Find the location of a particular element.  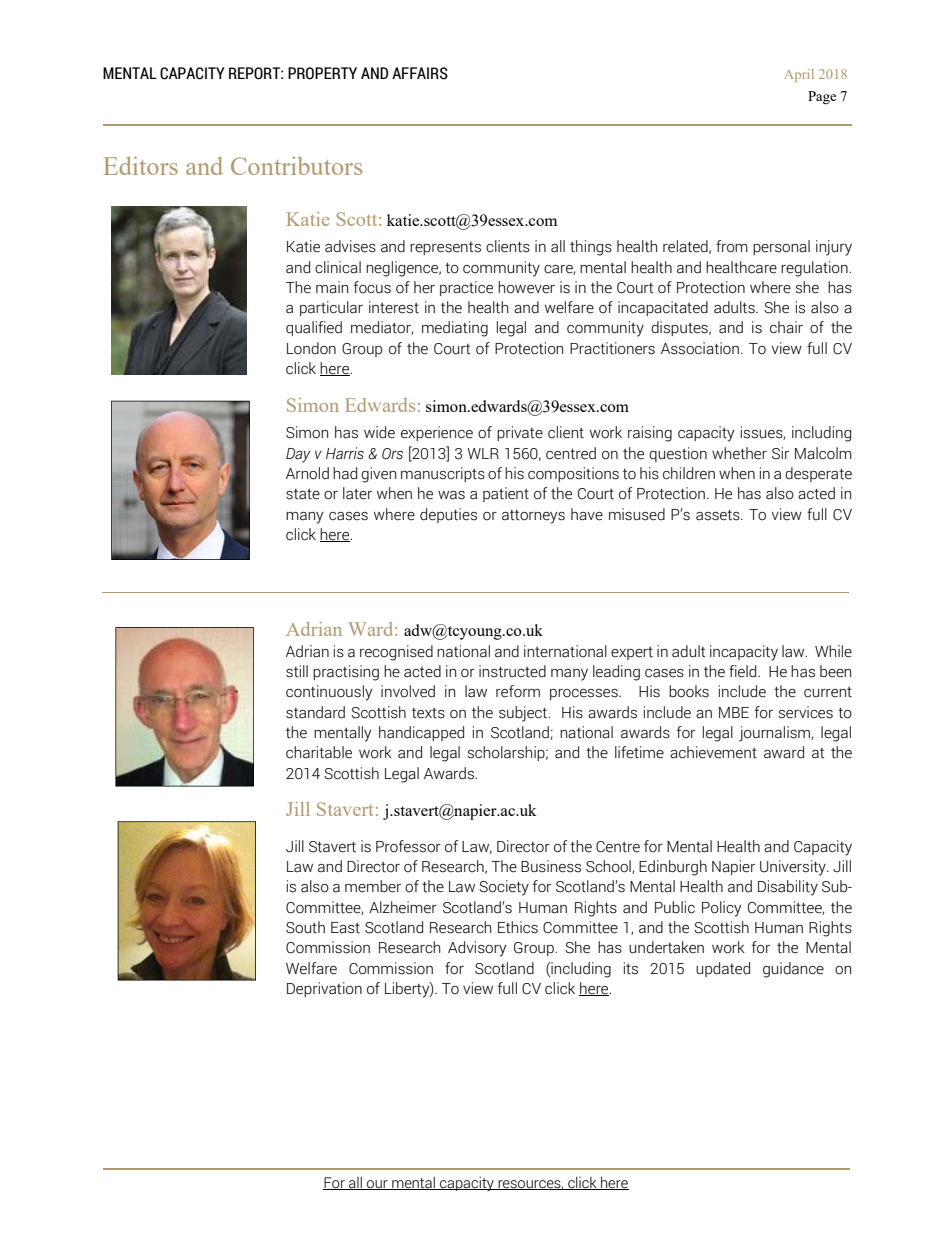

mediating is located at coordinates (455, 329).
